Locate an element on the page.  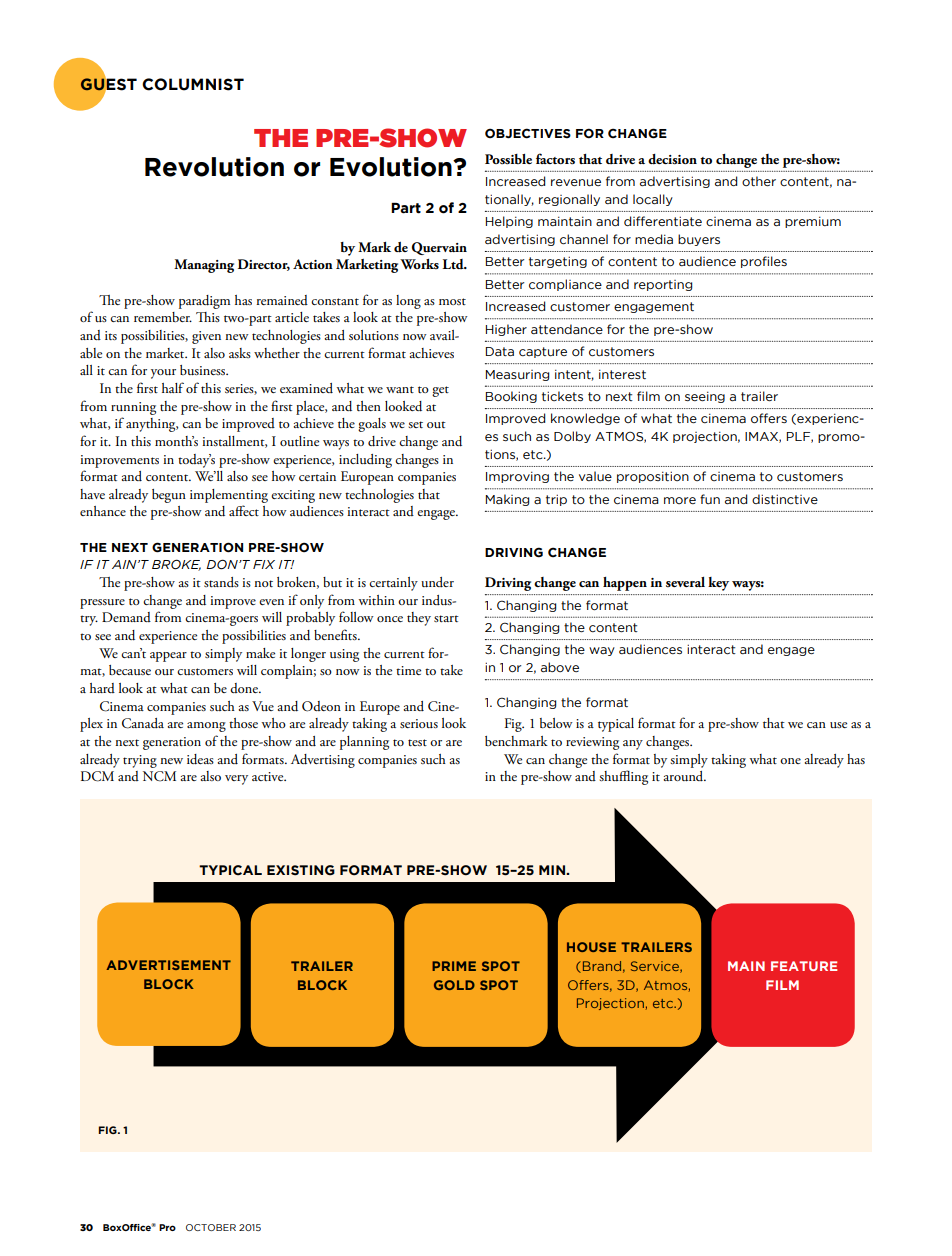
OCTOBER is located at coordinates (211, 1227).
